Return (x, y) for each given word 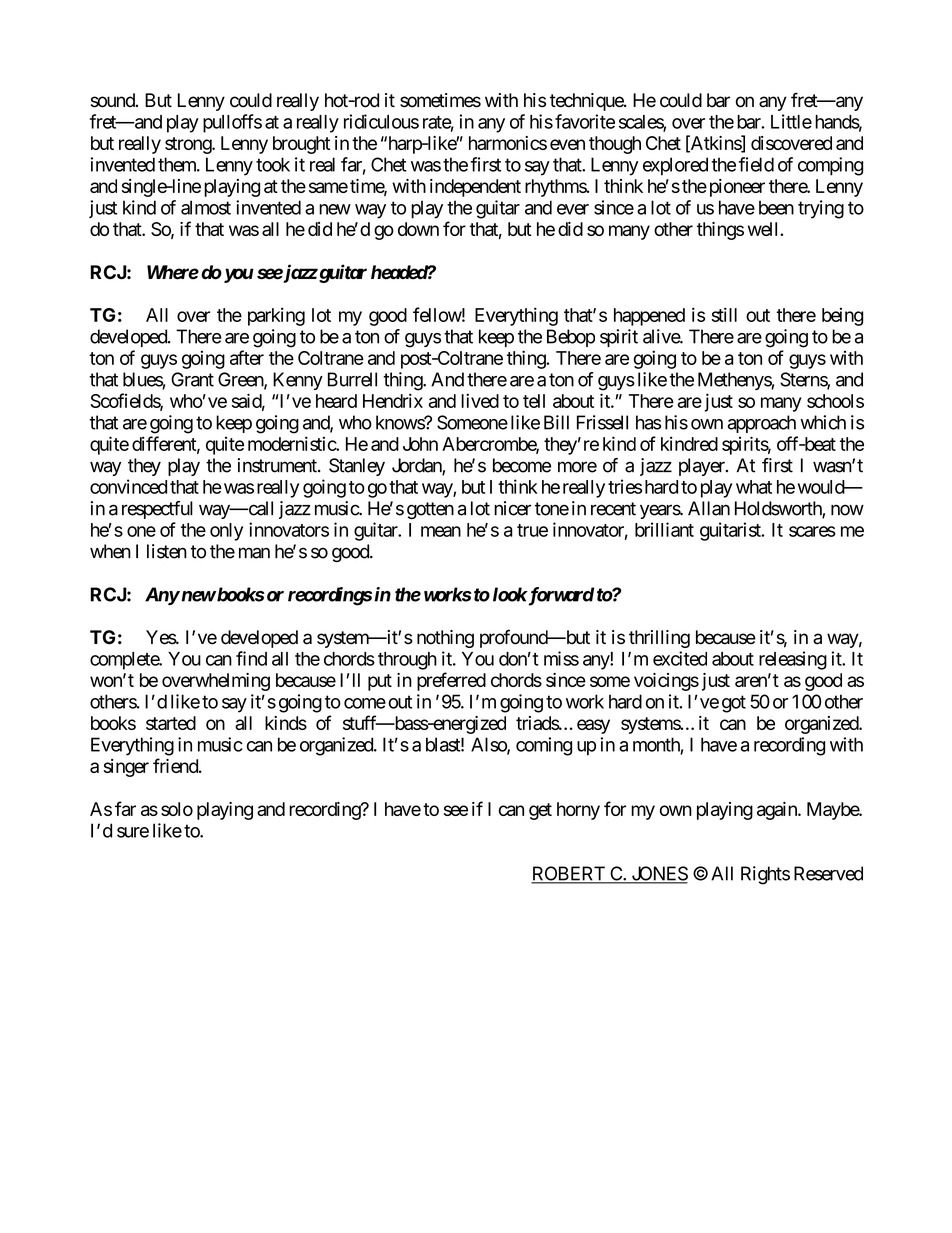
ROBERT (569, 874)
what (754, 487)
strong (189, 145)
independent (475, 188)
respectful (157, 510)
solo (177, 809)
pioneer (735, 188)
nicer (512, 508)
